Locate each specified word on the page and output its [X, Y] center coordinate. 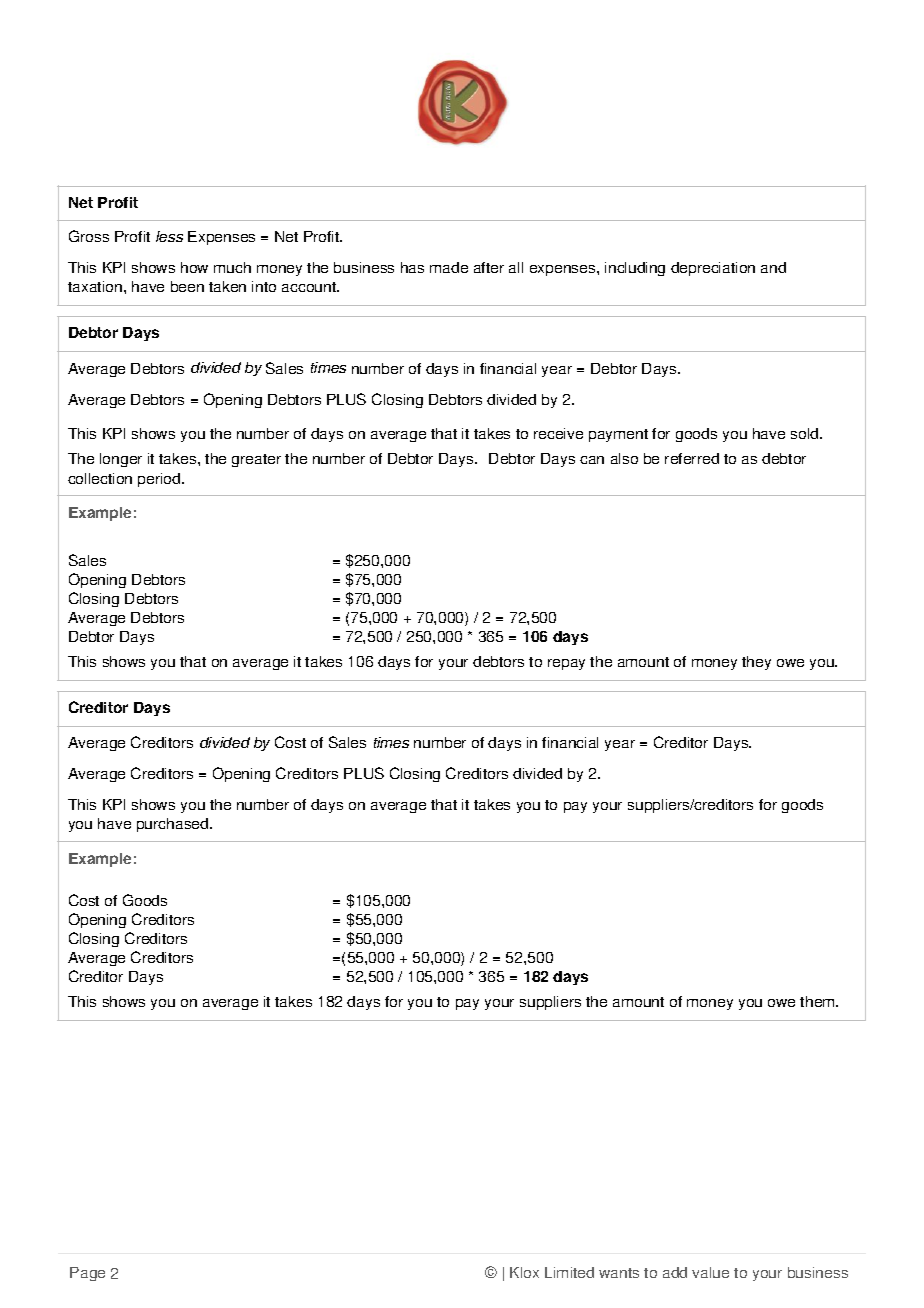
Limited [569, 1272]
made [449, 267]
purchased [174, 825]
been [187, 286]
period [160, 480]
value [710, 1272]
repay [566, 664]
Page [87, 1274]
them [818, 1001]
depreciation [713, 269]
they [756, 663]
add [675, 1272]
